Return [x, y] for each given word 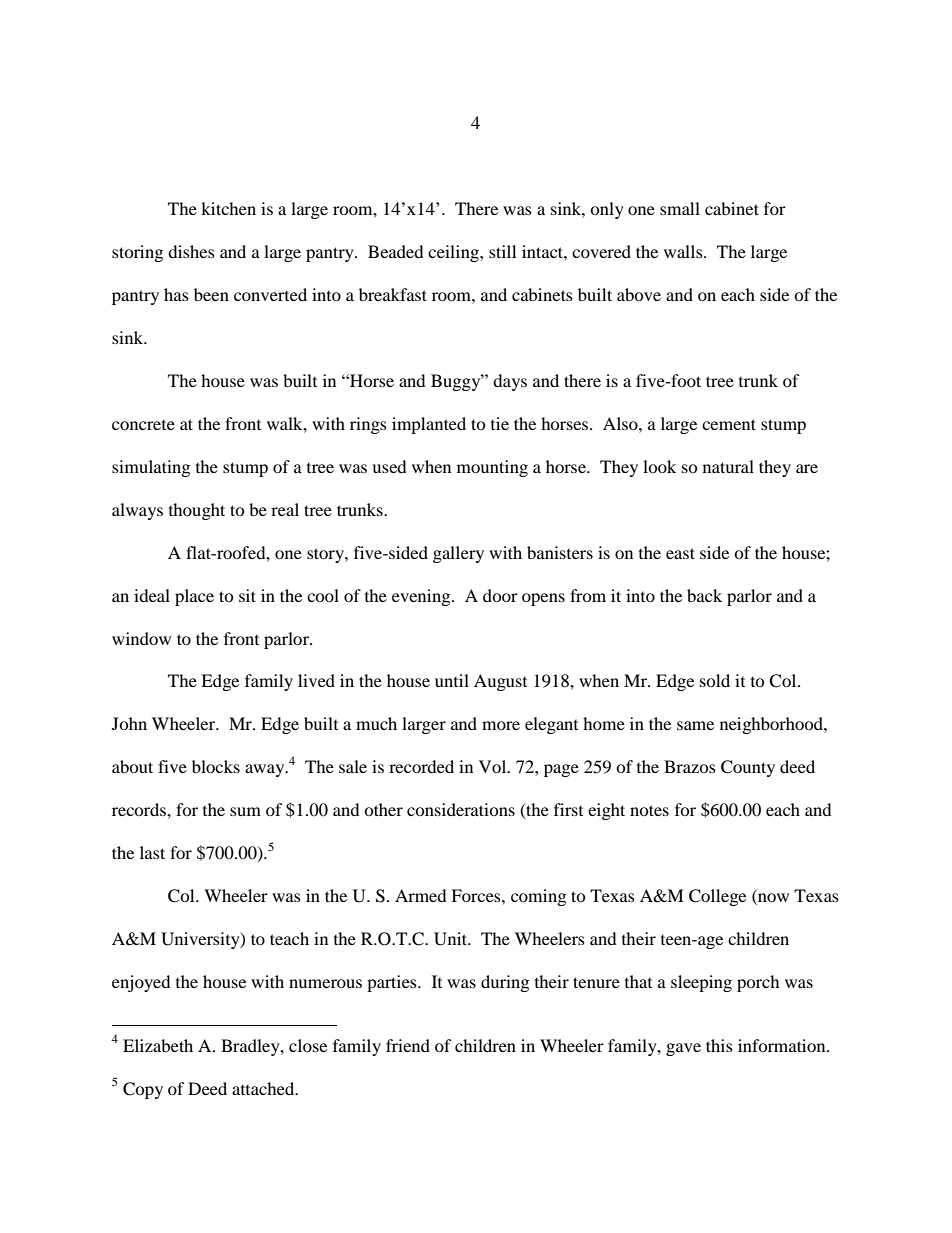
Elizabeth [158, 1045]
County [748, 768]
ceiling [454, 253]
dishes [191, 251]
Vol [494, 766]
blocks [216, 766]
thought [197, 511]
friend [408, 1045]
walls [684, 251]
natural [728, 466]
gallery [458, 554]
